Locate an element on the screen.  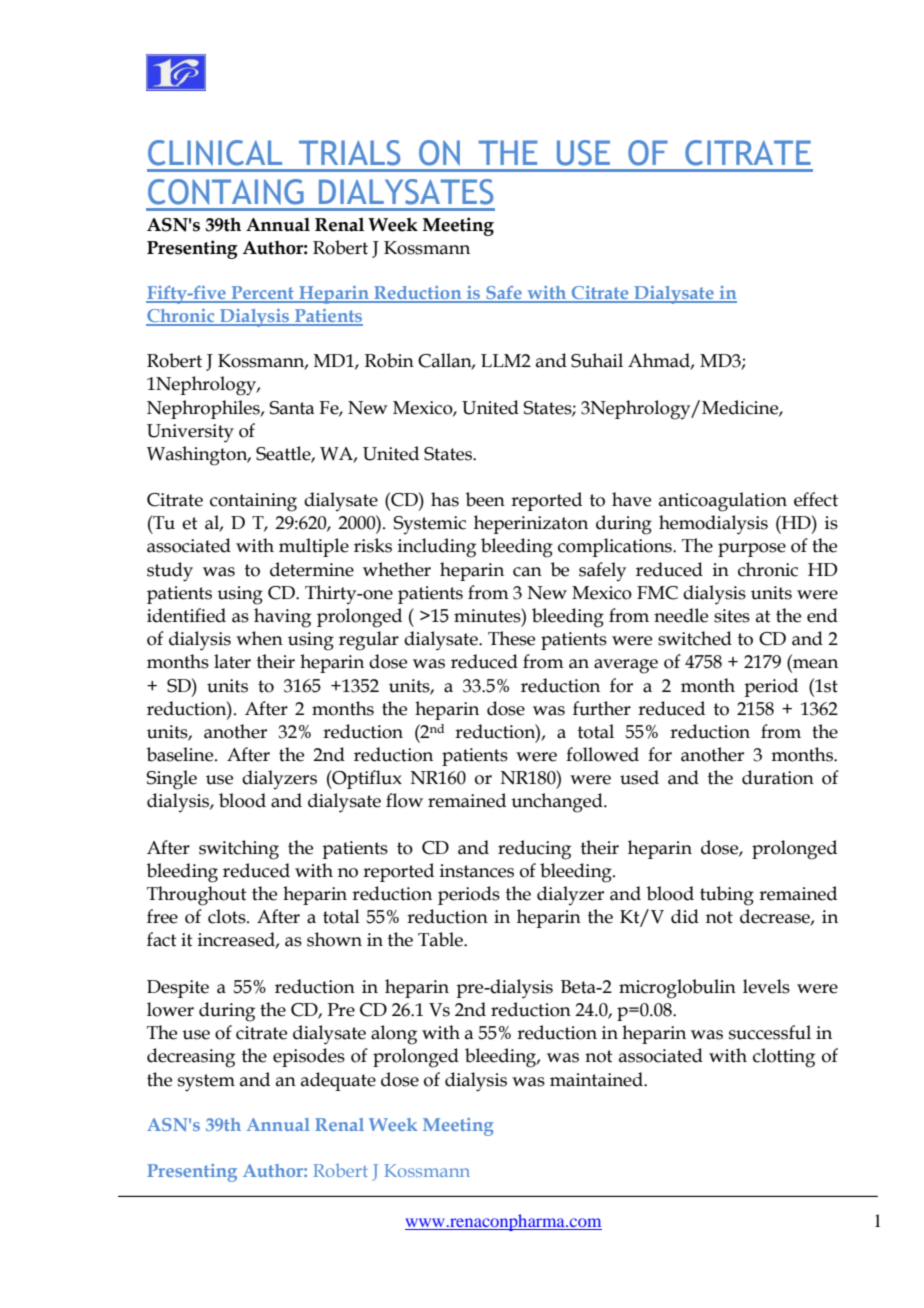
along is located at coordinates (394, 1035).
